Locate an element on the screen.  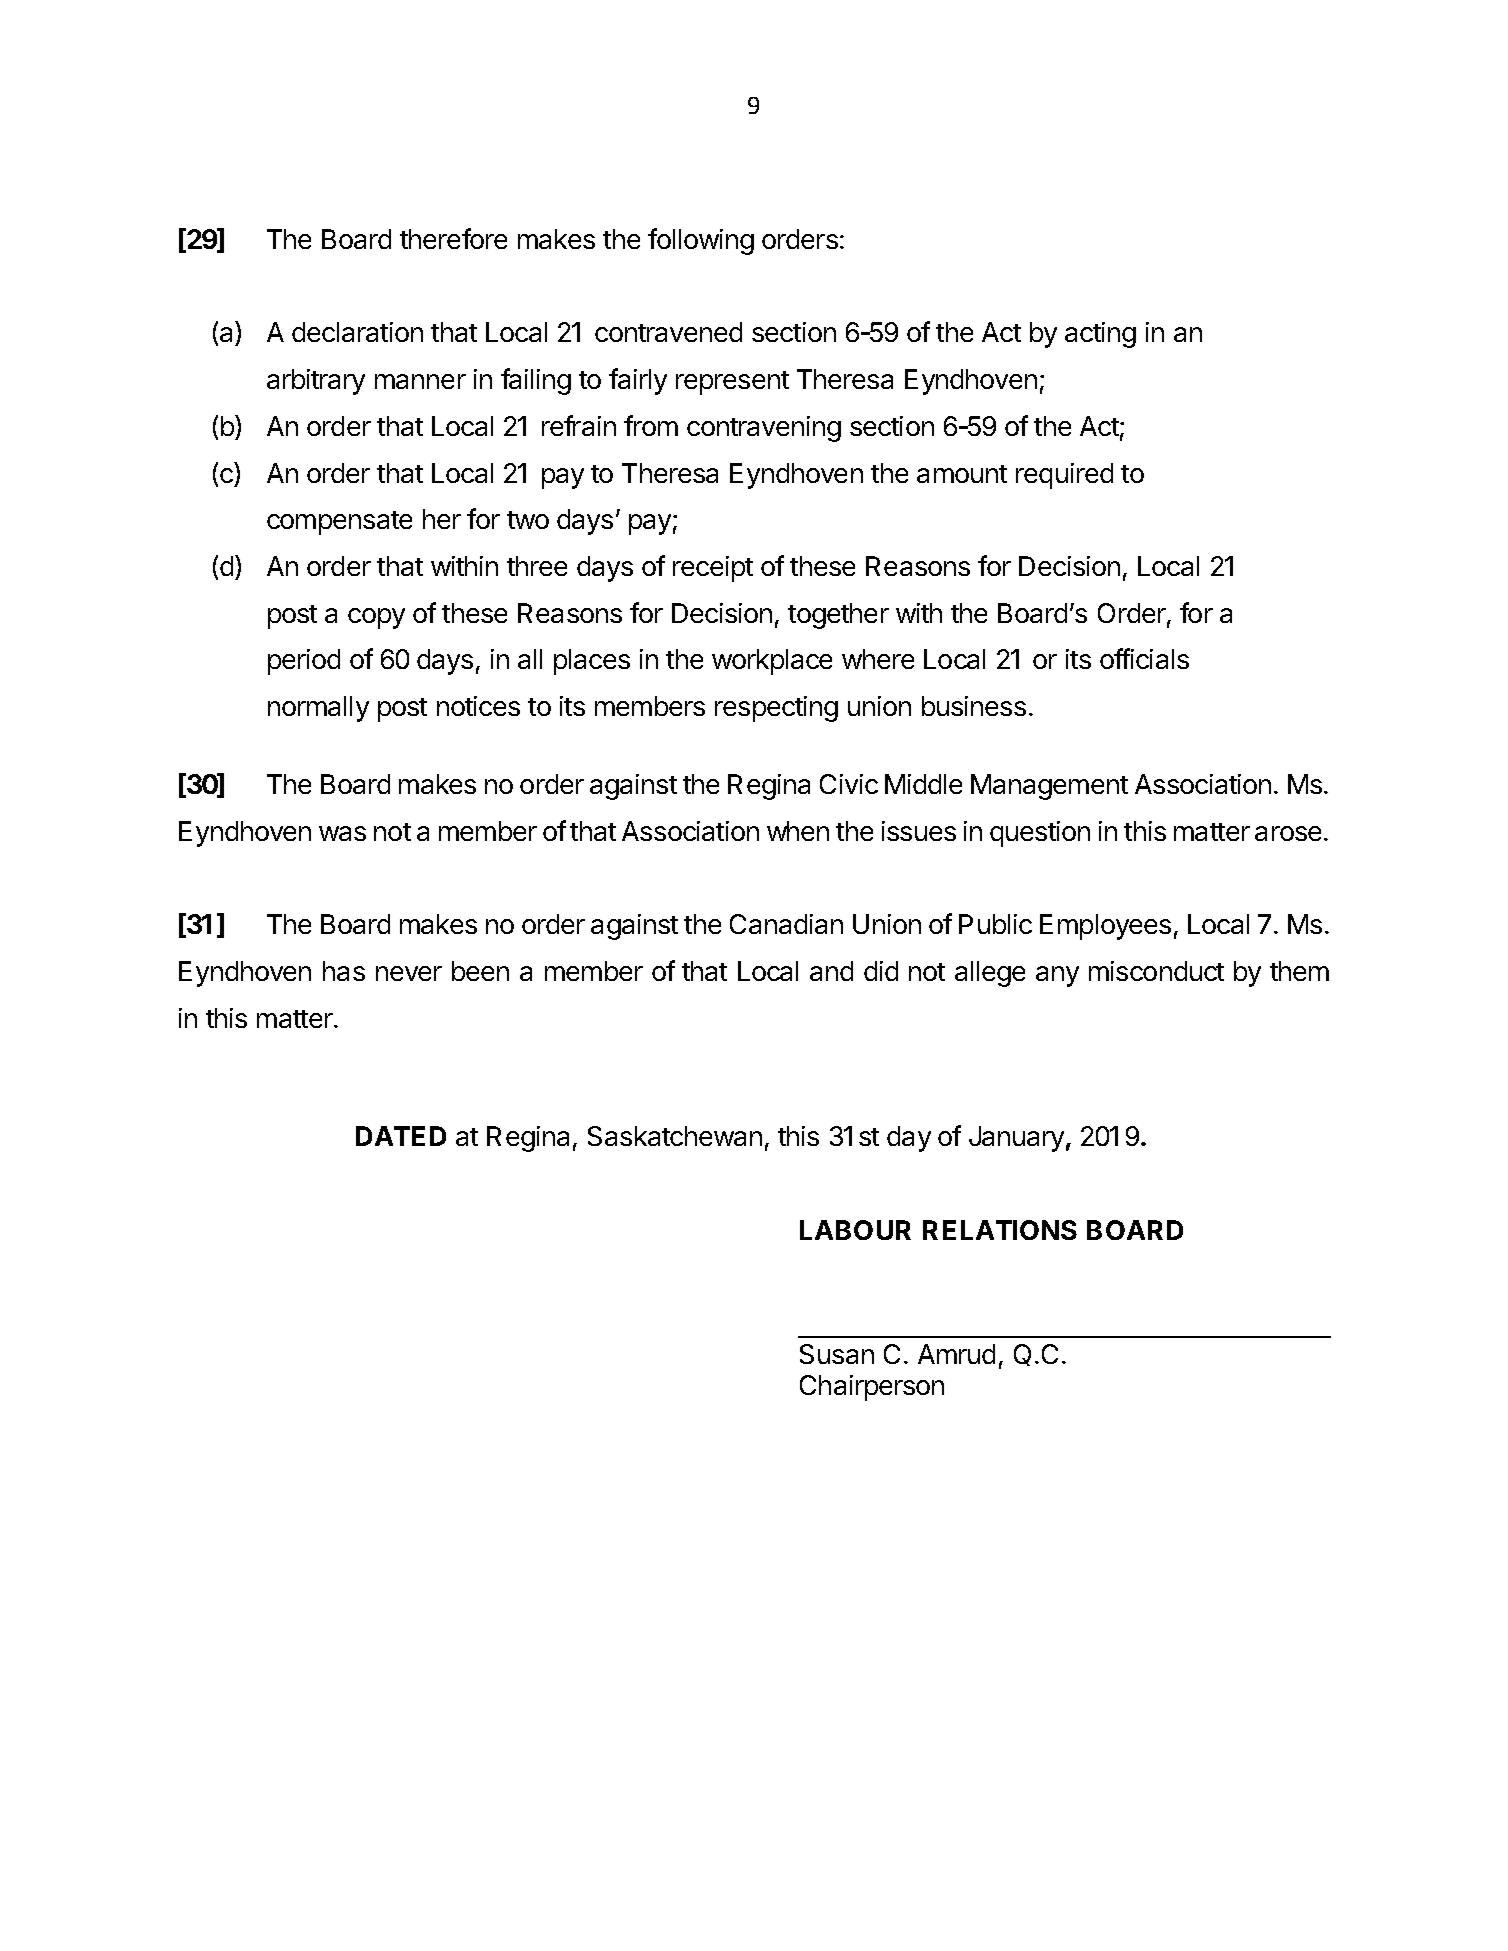
receipt is located at coordinates (713, 569).
